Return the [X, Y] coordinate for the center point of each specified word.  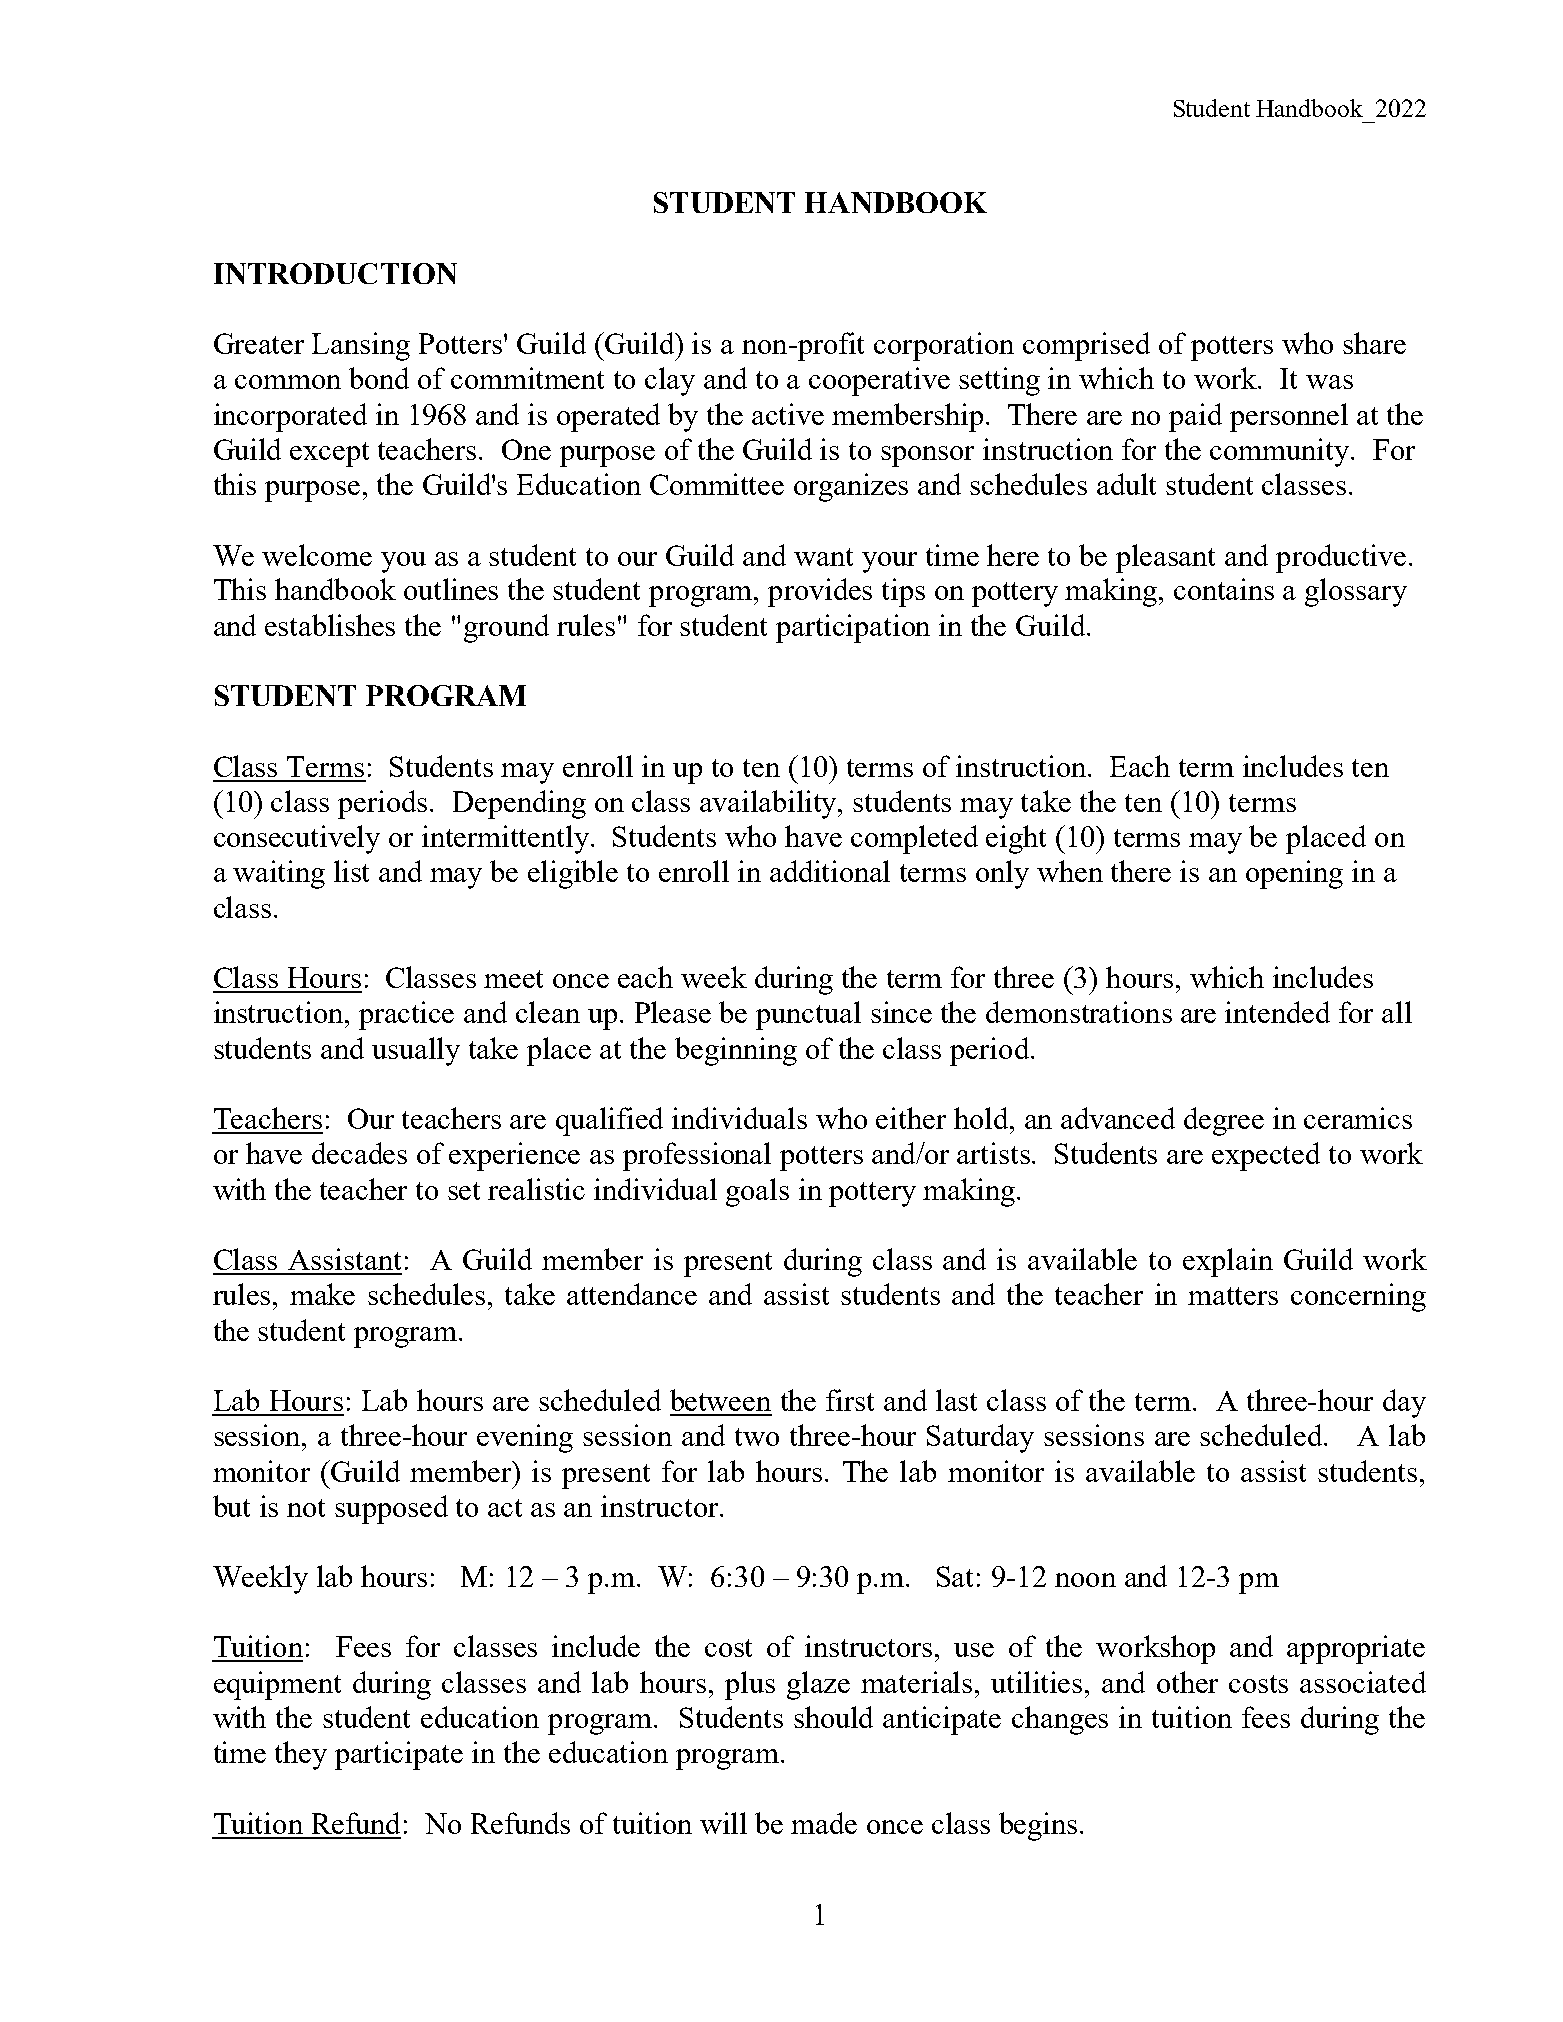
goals [757, 1192]
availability [770, 804]
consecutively [297, 839]
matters [1233, 1296]
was [1329, 382]
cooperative [879, 381]
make [322, 1294]
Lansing [361, 346]
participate [399, 1755]
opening [1294, 874]
